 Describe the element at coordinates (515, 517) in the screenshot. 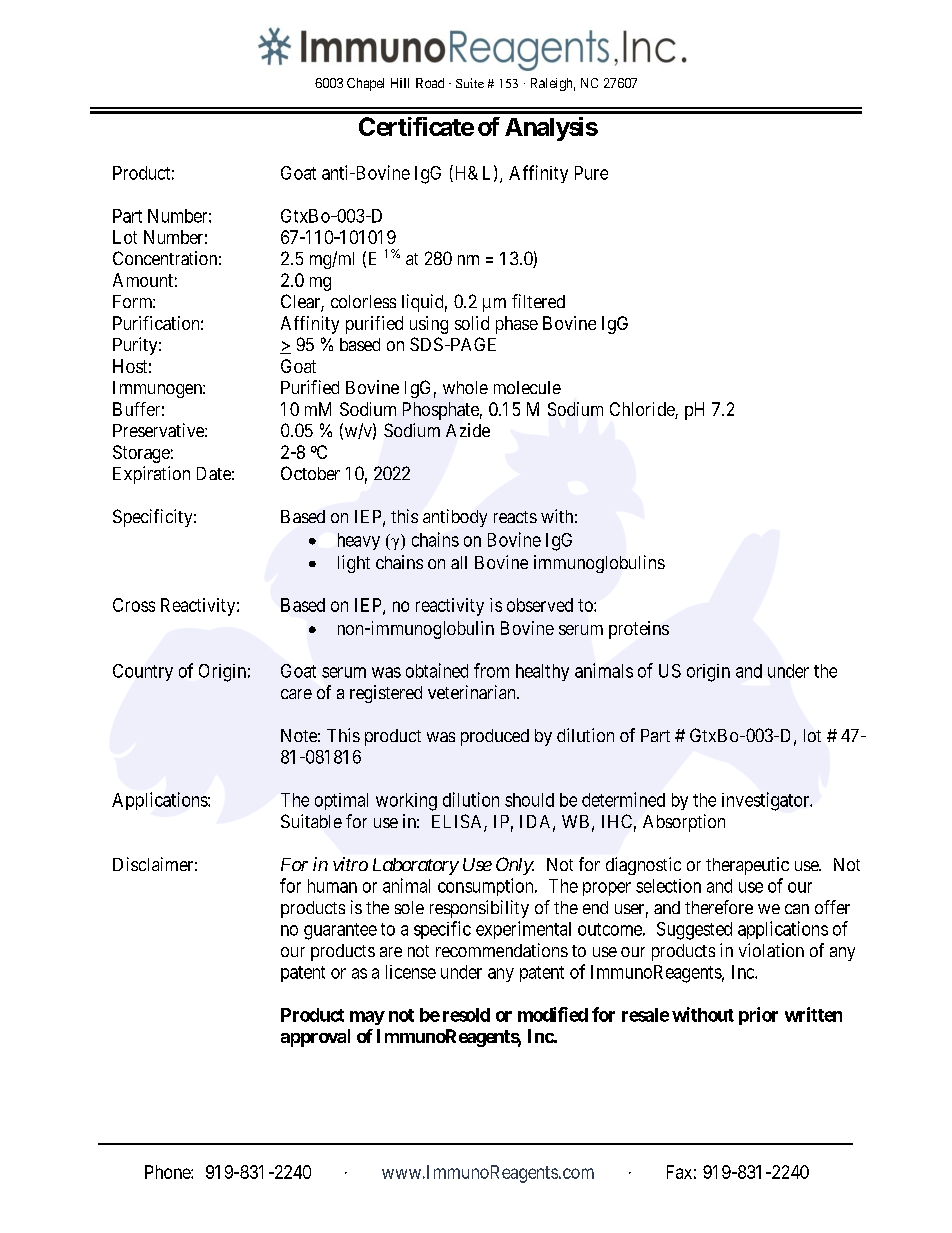

I see `reacts` at that location.
